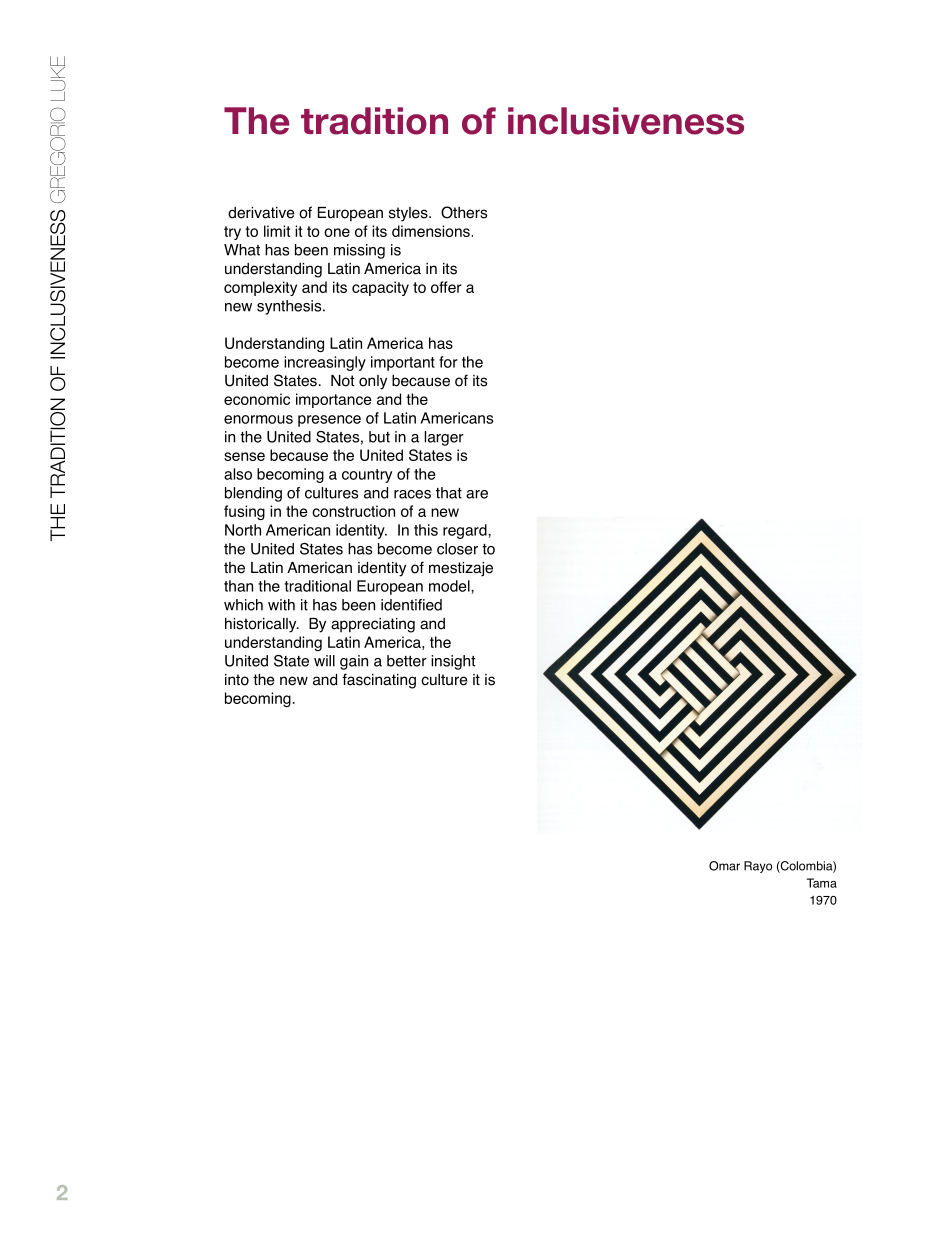 The width and height of the image is (952, 1233). What do you see at coordinates (822, 883) in the image?
I see `Tama` at bounding box center [822, 883].
